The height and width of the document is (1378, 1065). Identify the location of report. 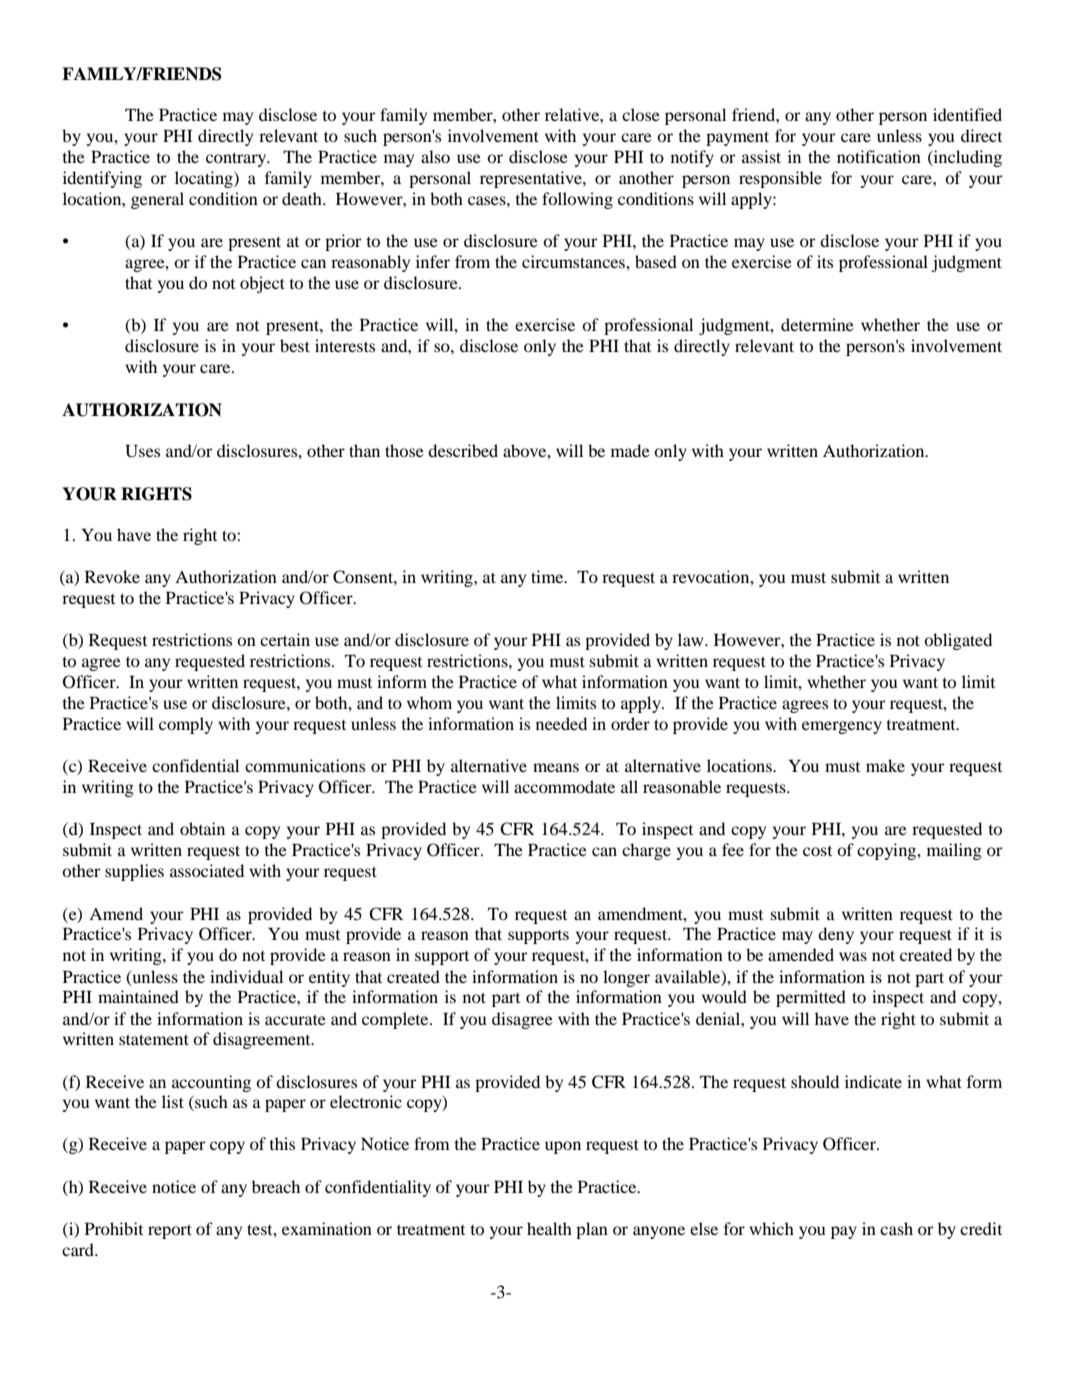
(170, 1232).
